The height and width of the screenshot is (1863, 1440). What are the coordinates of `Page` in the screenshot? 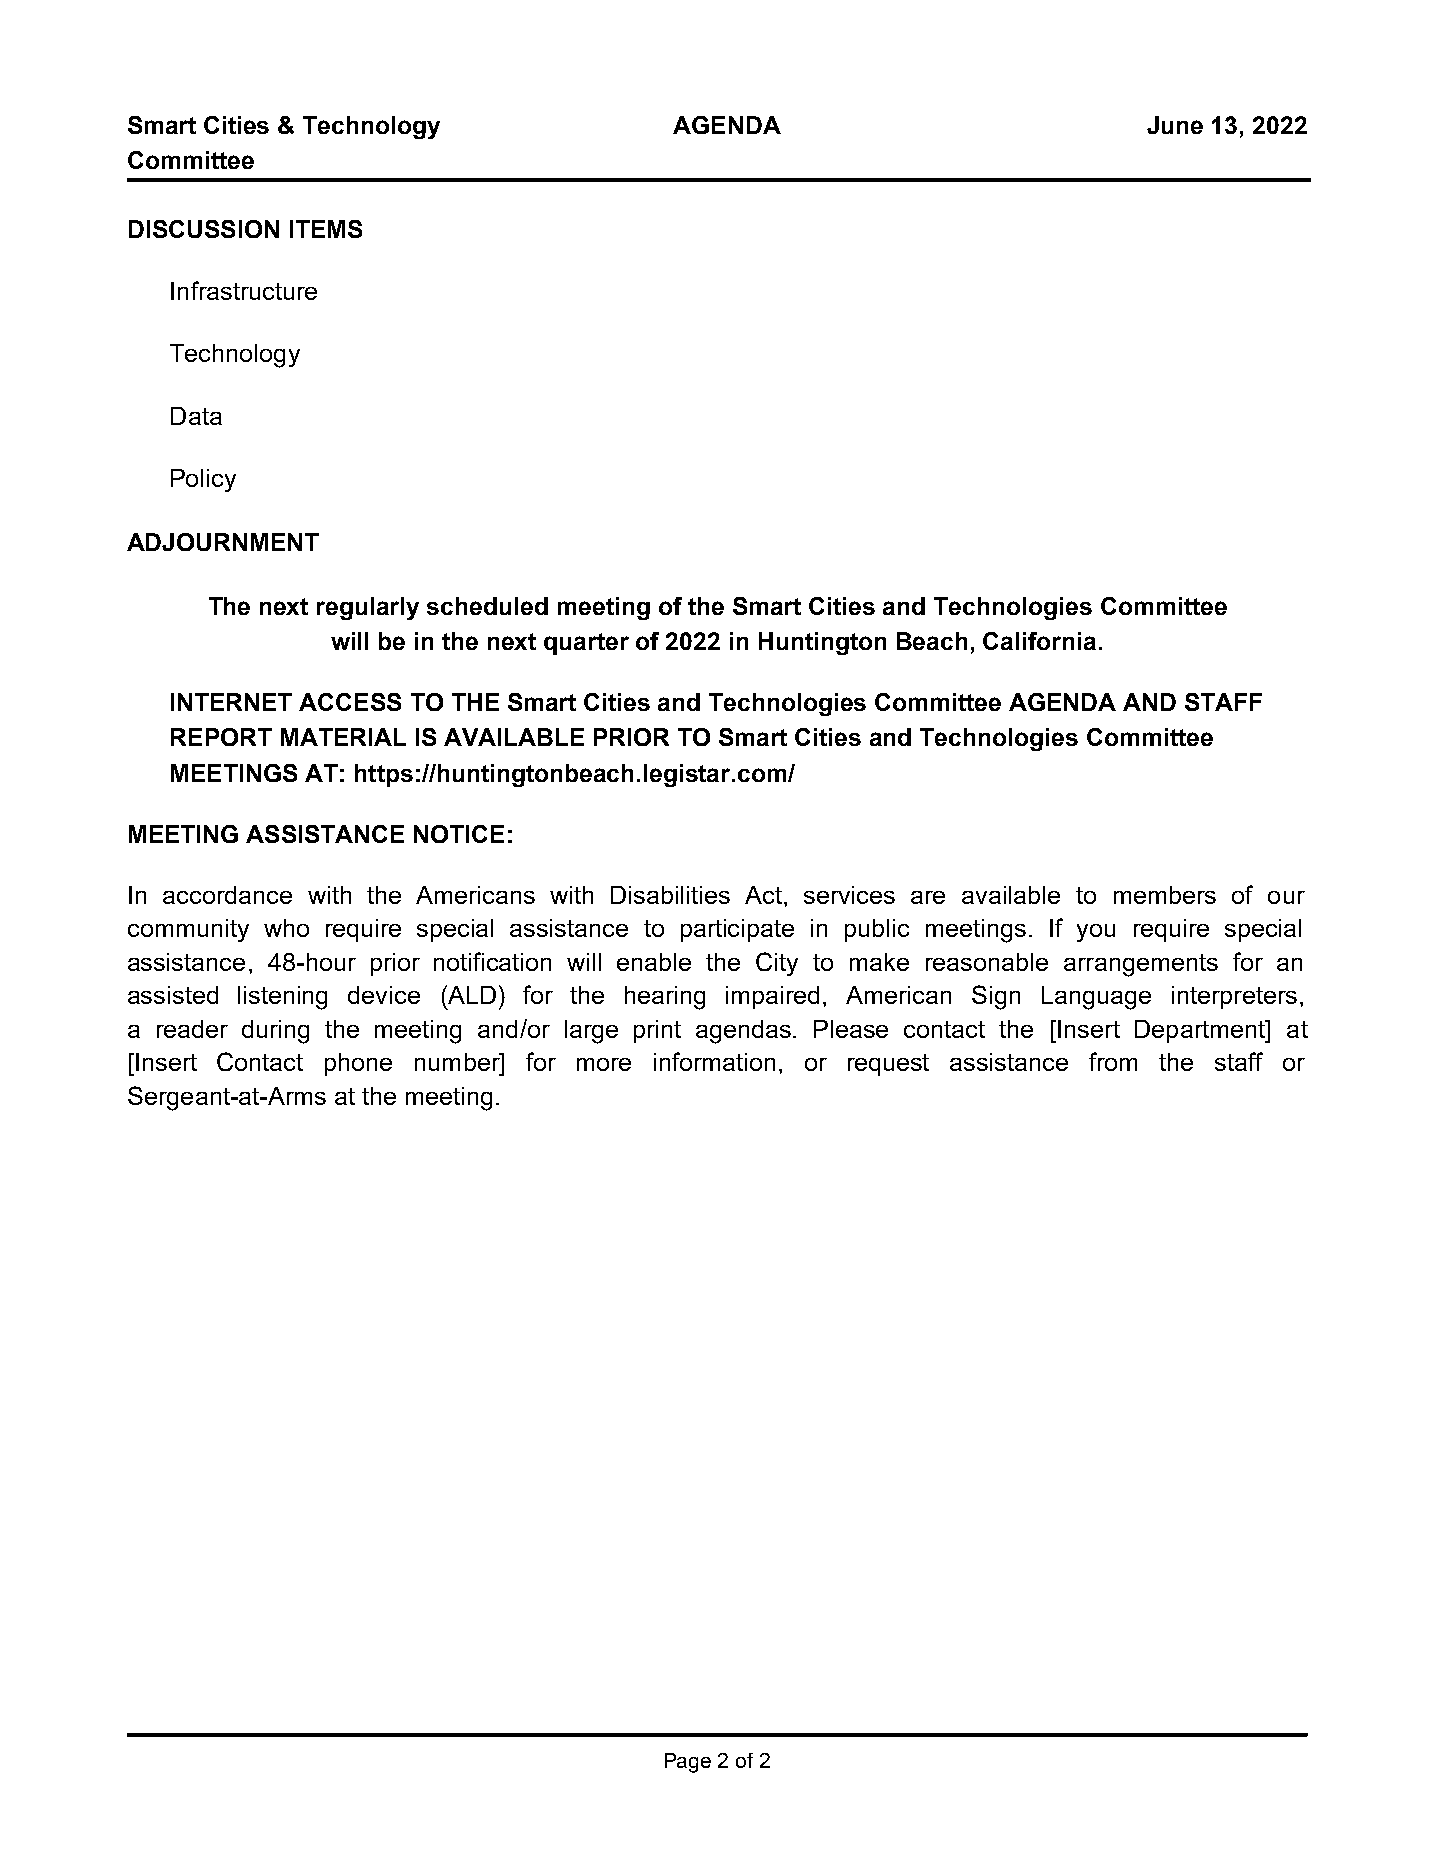 It's located at (688, 1763).
